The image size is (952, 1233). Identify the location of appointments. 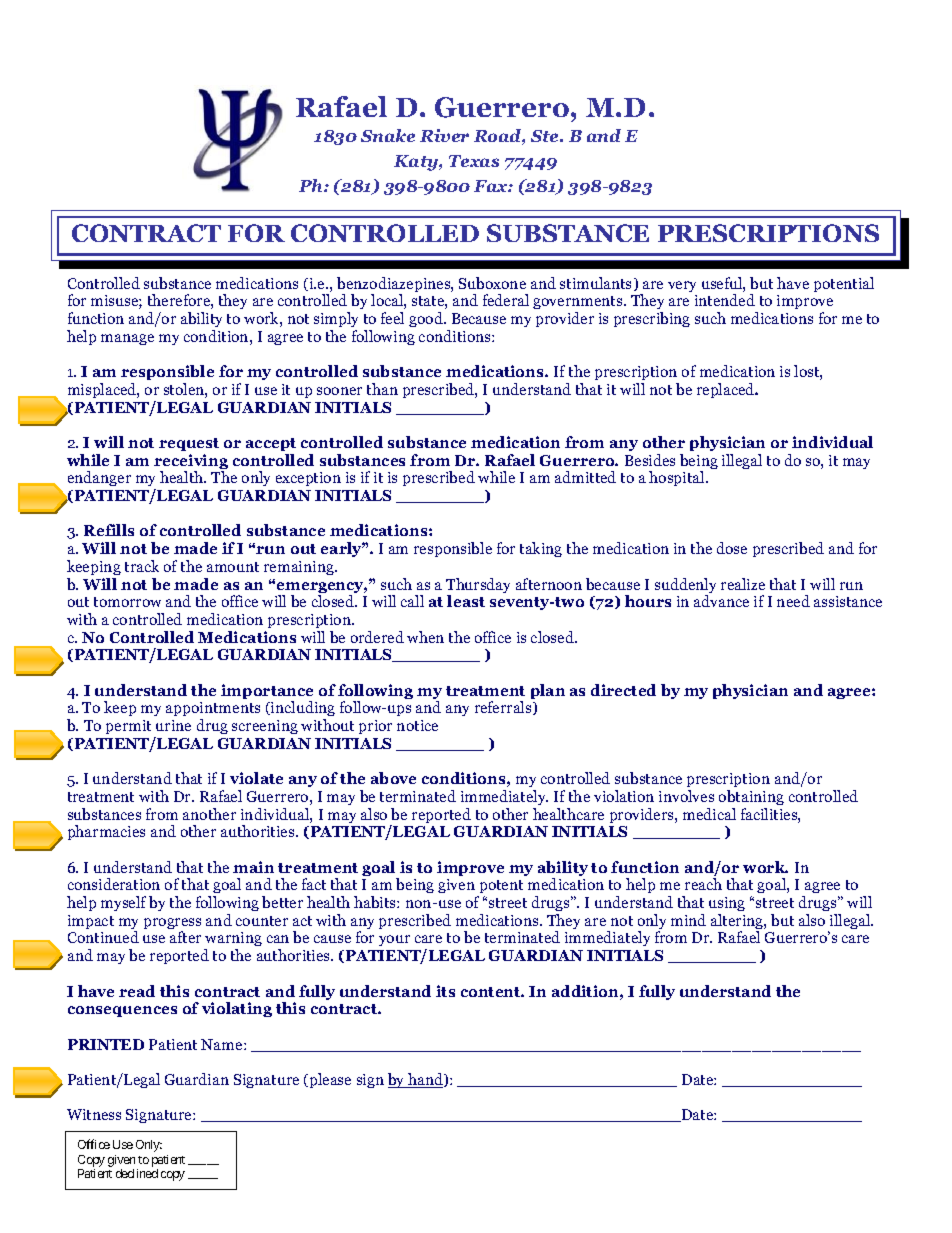
(213, 711).
